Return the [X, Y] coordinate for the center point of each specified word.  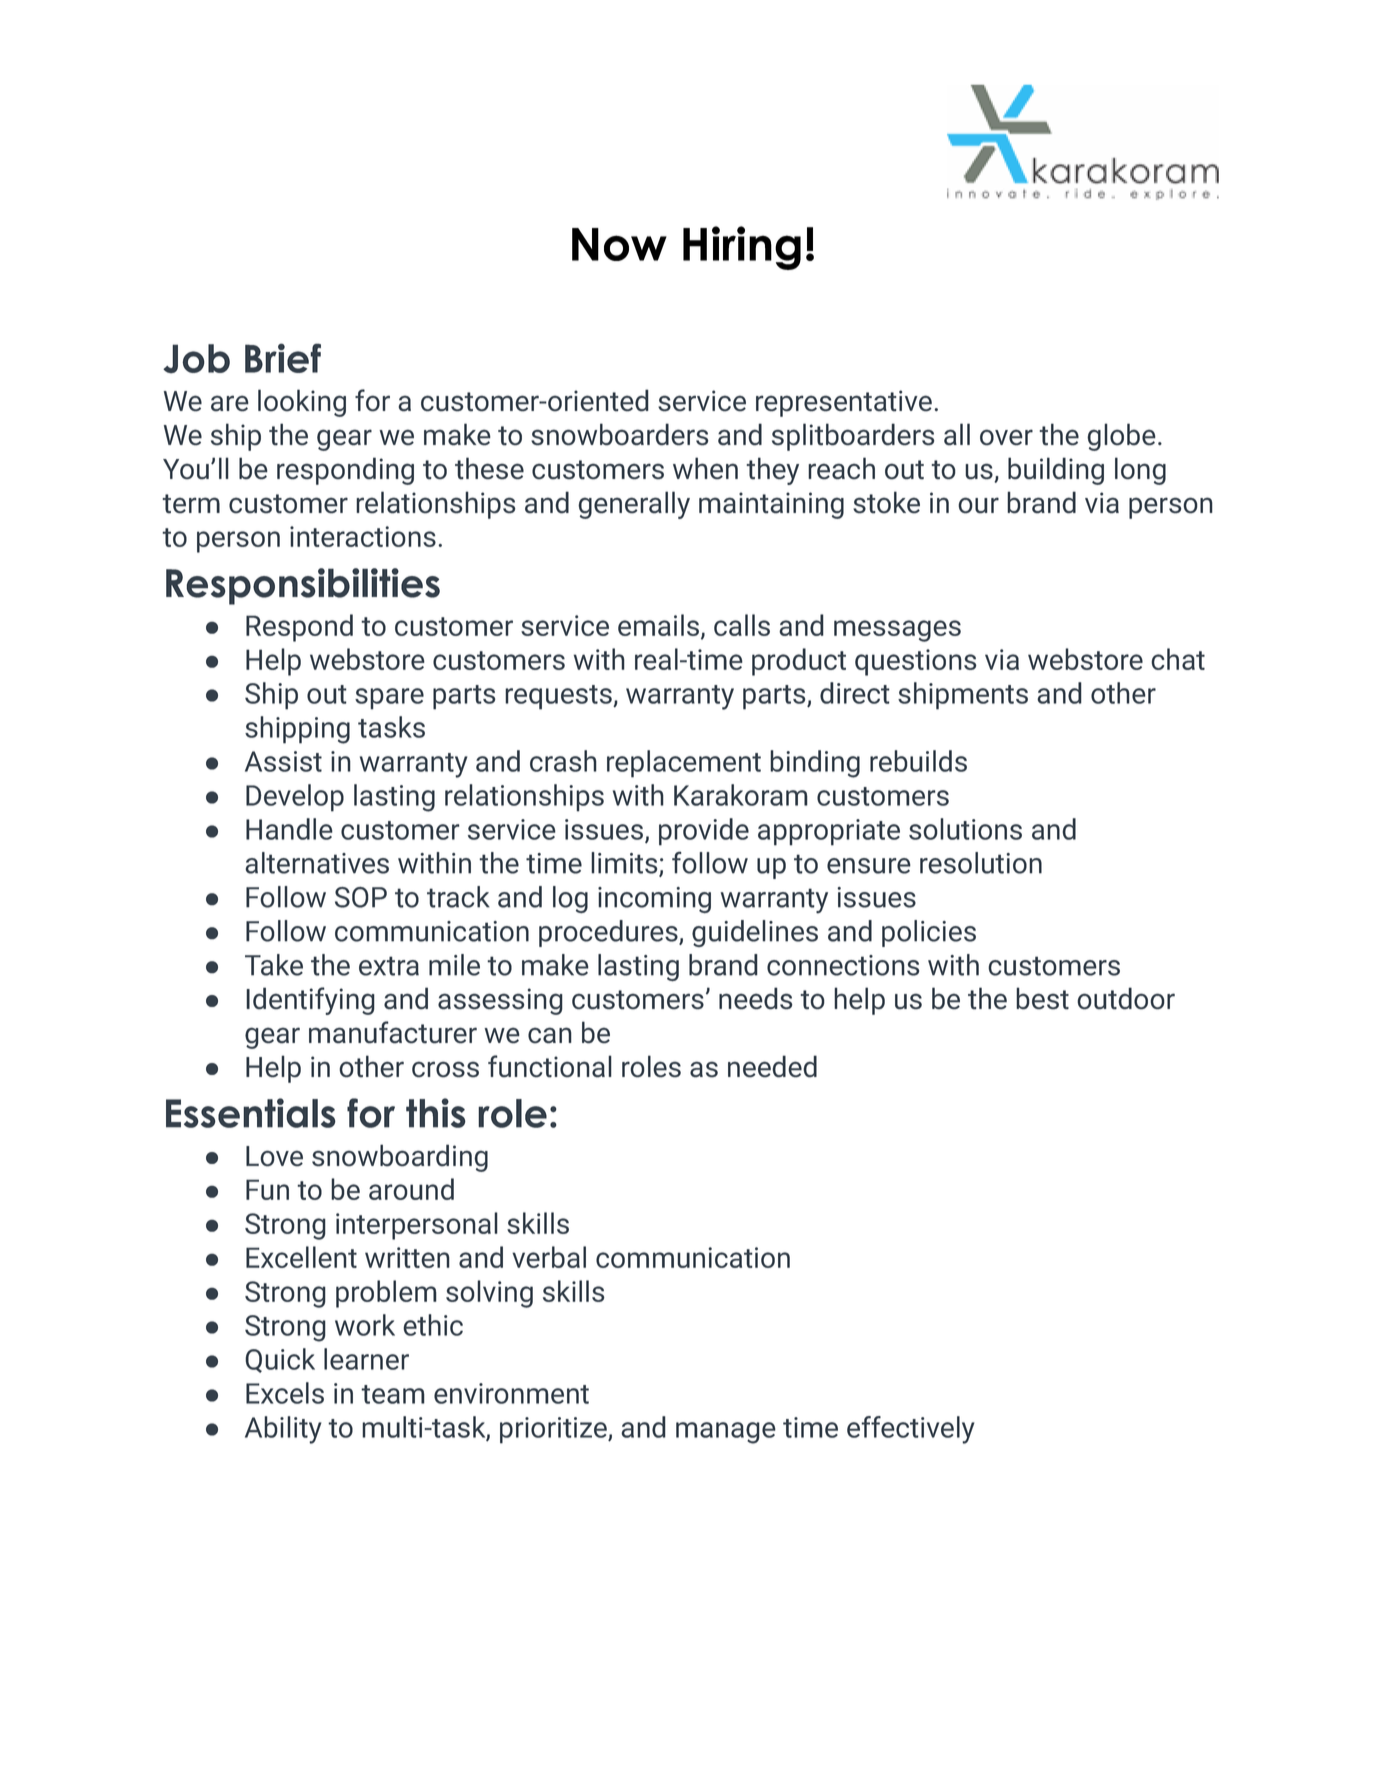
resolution [981, 863]
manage [726, 1433]
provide [704, 832]
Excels [285, 1393]
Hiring [742, 248]
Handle [289, 829]
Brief [283, 358]
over [1006, 437]
